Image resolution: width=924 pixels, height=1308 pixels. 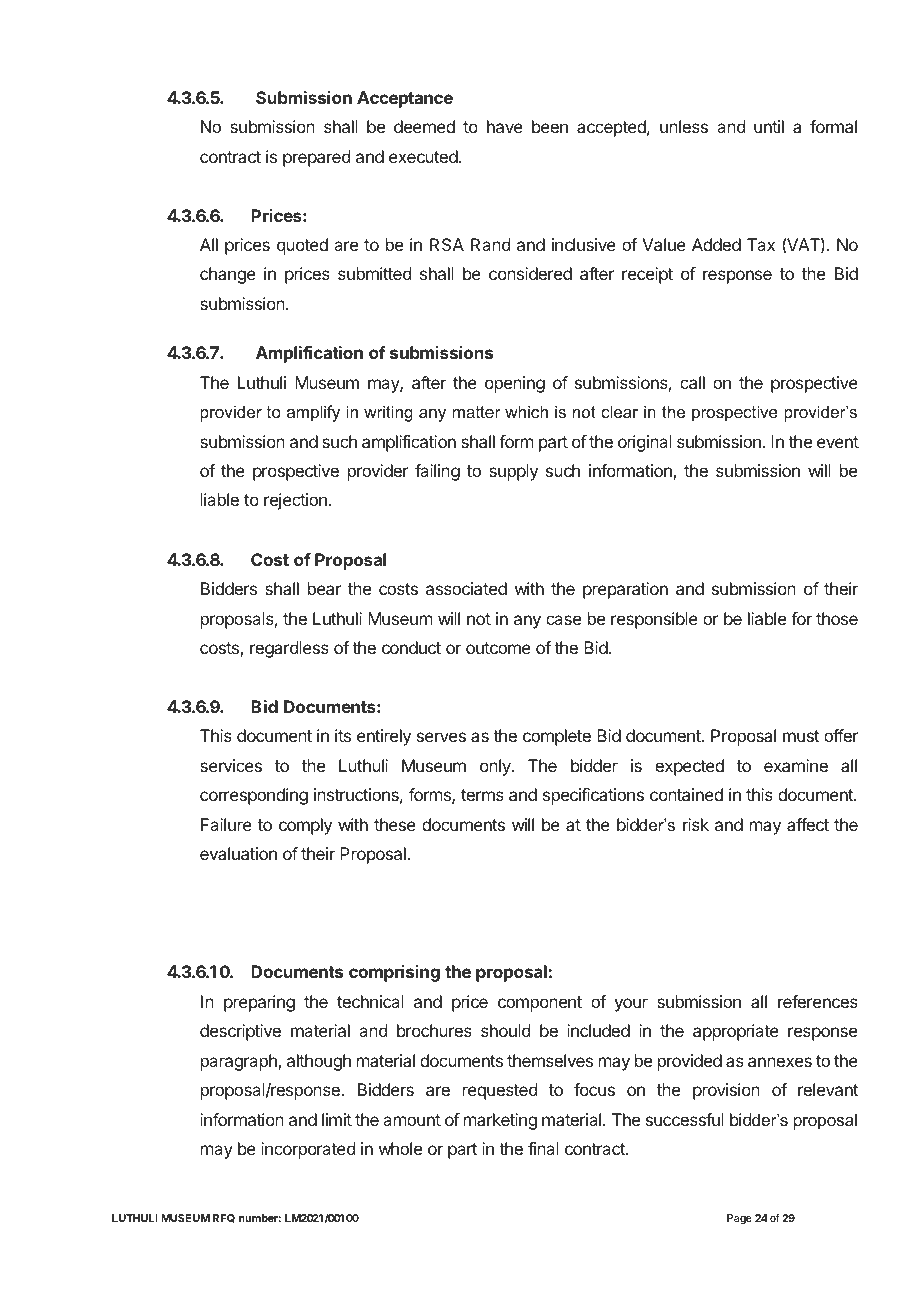 What do you see at coordinates (526, 411) in the image?
I see `which` at bounding box center [526, 411].
